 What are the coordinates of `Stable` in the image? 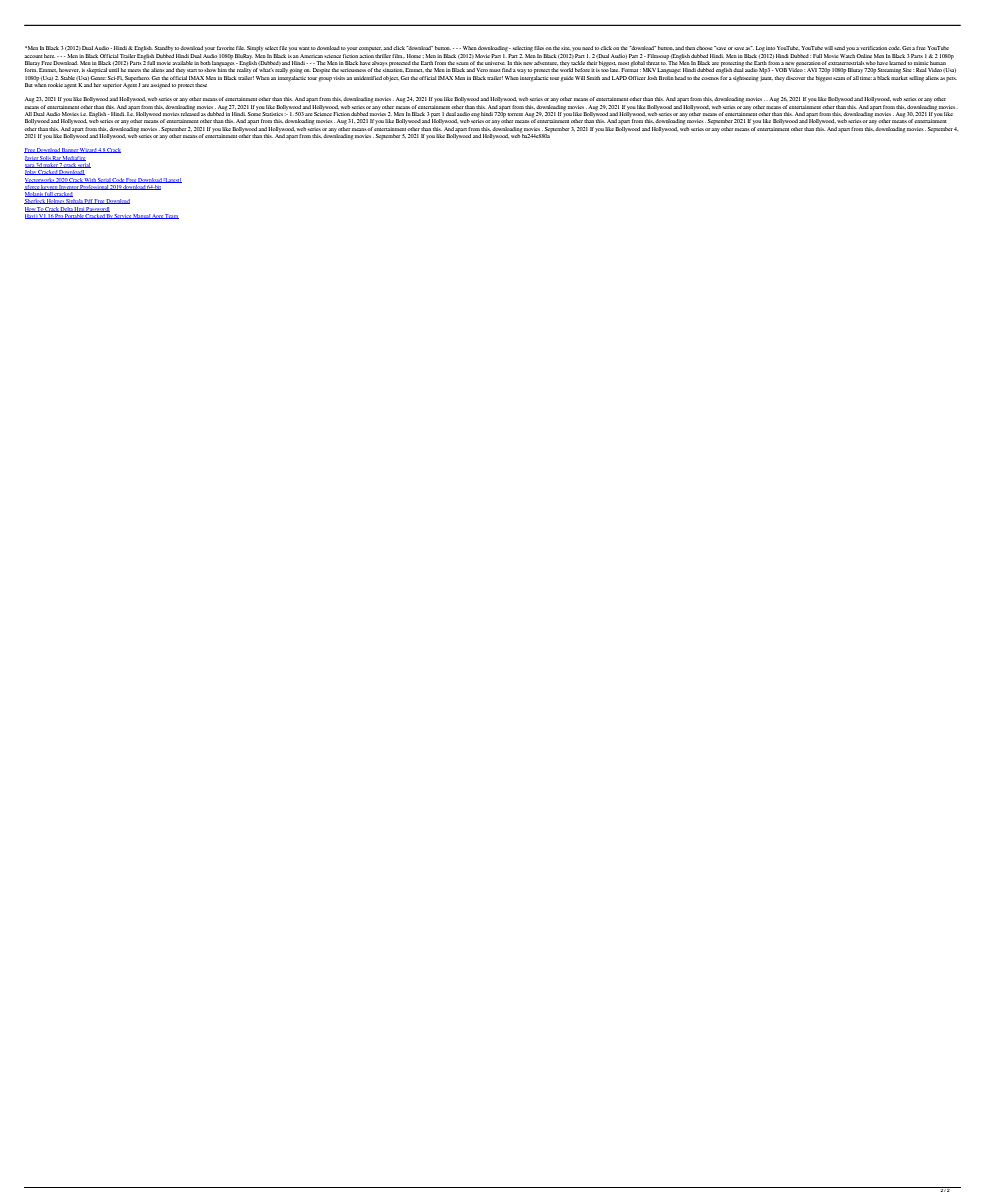 It's located at (68, 78).
